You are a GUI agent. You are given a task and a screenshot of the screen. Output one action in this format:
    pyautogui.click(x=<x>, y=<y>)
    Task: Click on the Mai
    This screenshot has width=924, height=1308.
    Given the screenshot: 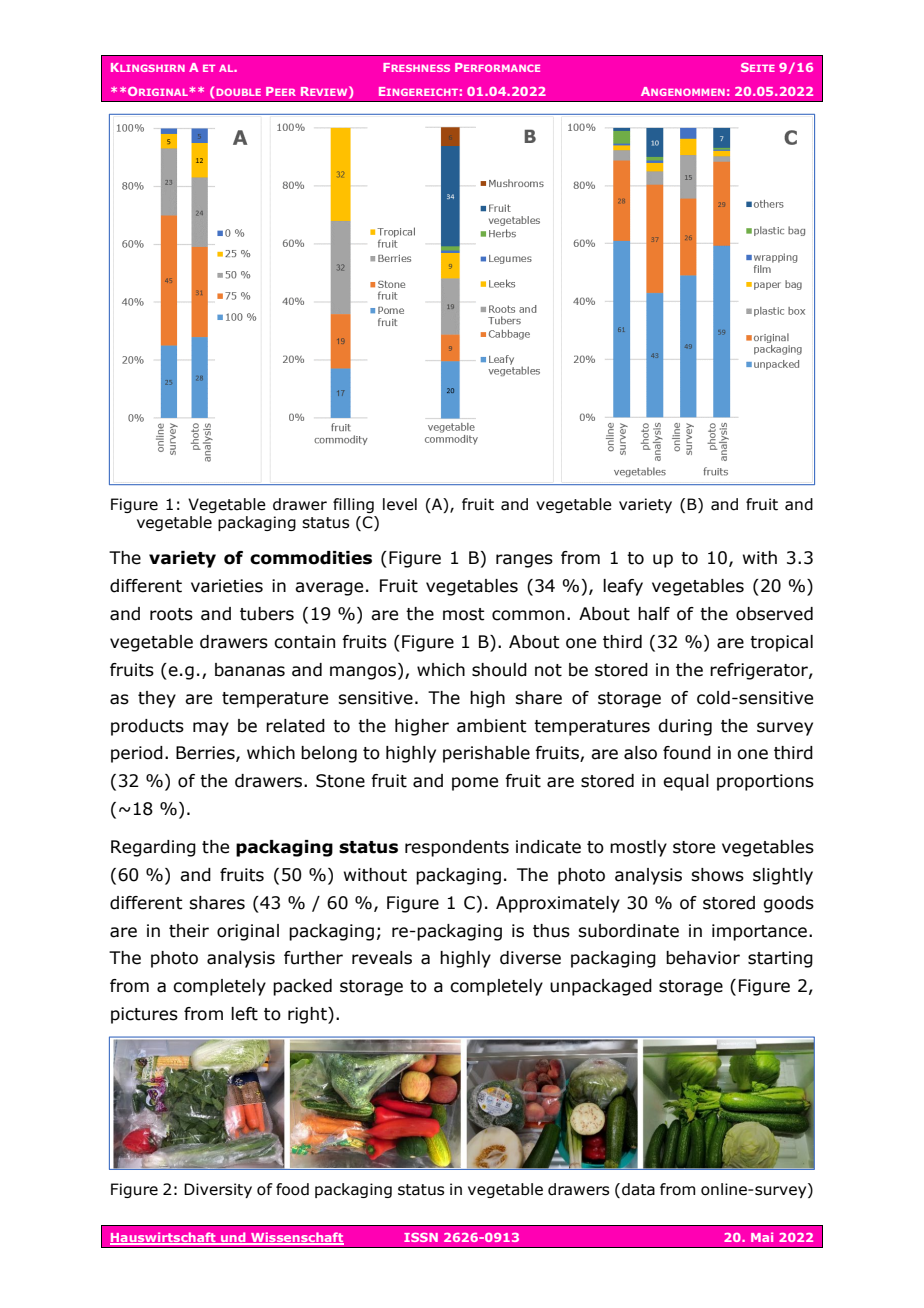 What is the action you would take?
    pyautogui.click(x=762, y=1237)
